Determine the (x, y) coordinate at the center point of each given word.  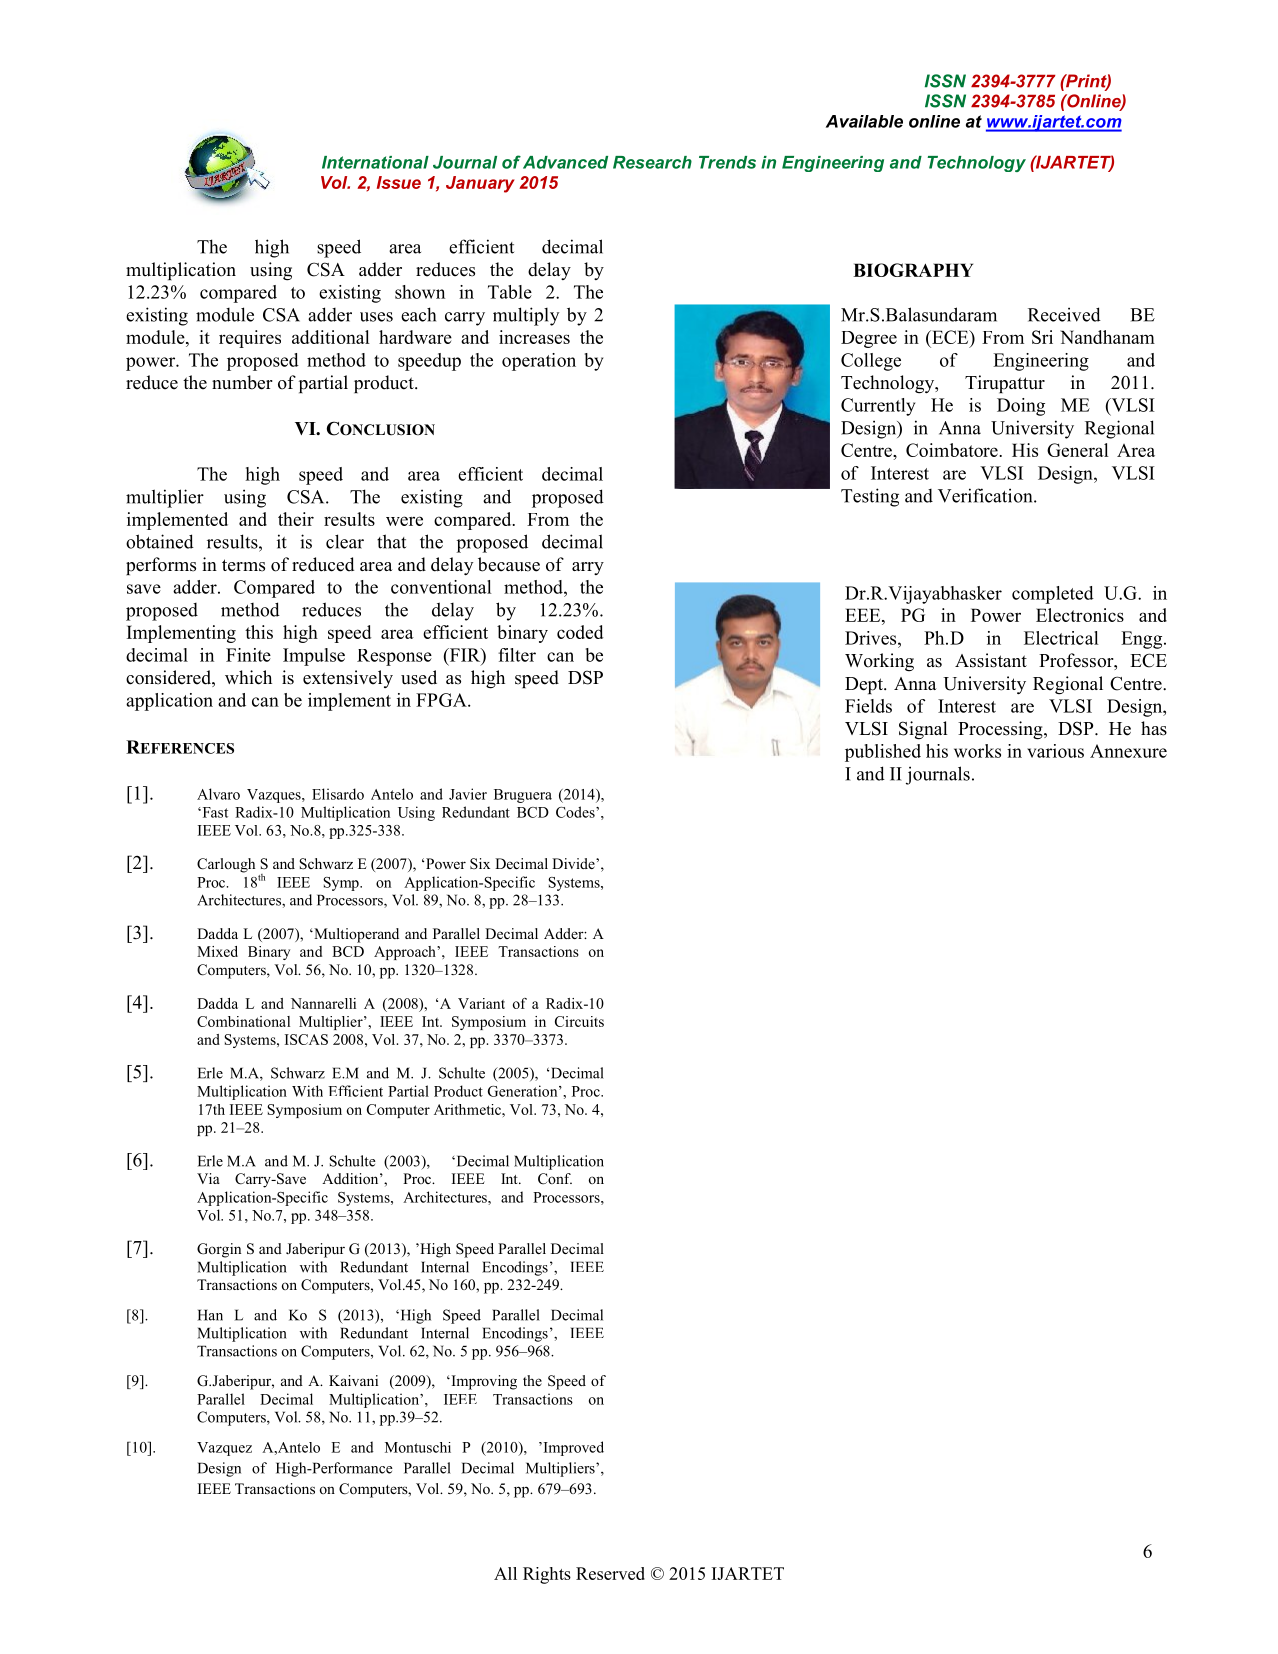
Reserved (610, 1573)
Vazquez (224, 1449)
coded (580, 632)
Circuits (579, 1021)
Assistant (991, 660)
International (375, 162)
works (977, 751)
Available (864, 121)
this (259, 632)
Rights (547, 1575)
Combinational (243, 1021)
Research (652, 162)
